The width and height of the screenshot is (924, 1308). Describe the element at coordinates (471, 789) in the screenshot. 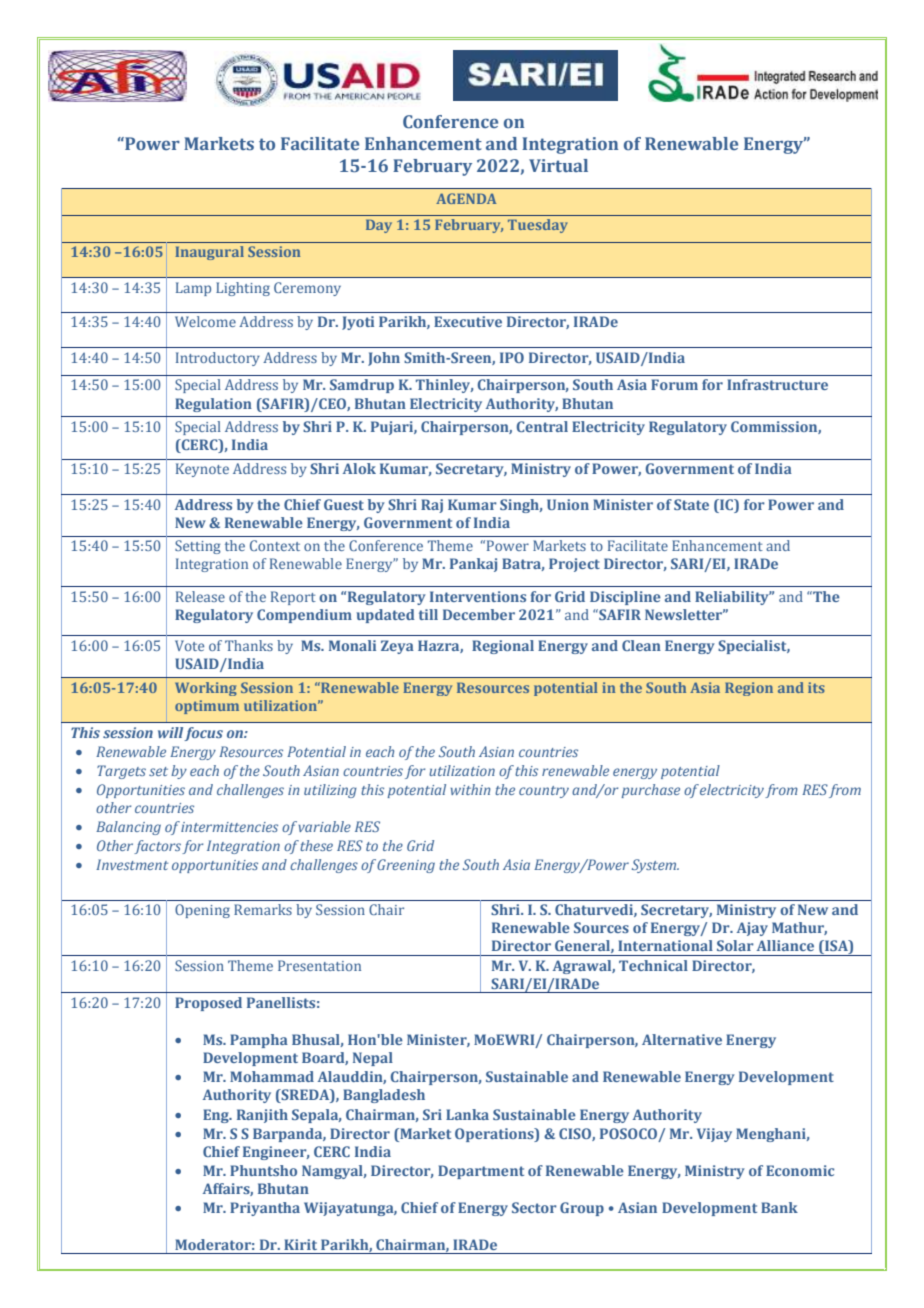

I see `within` at that location.
